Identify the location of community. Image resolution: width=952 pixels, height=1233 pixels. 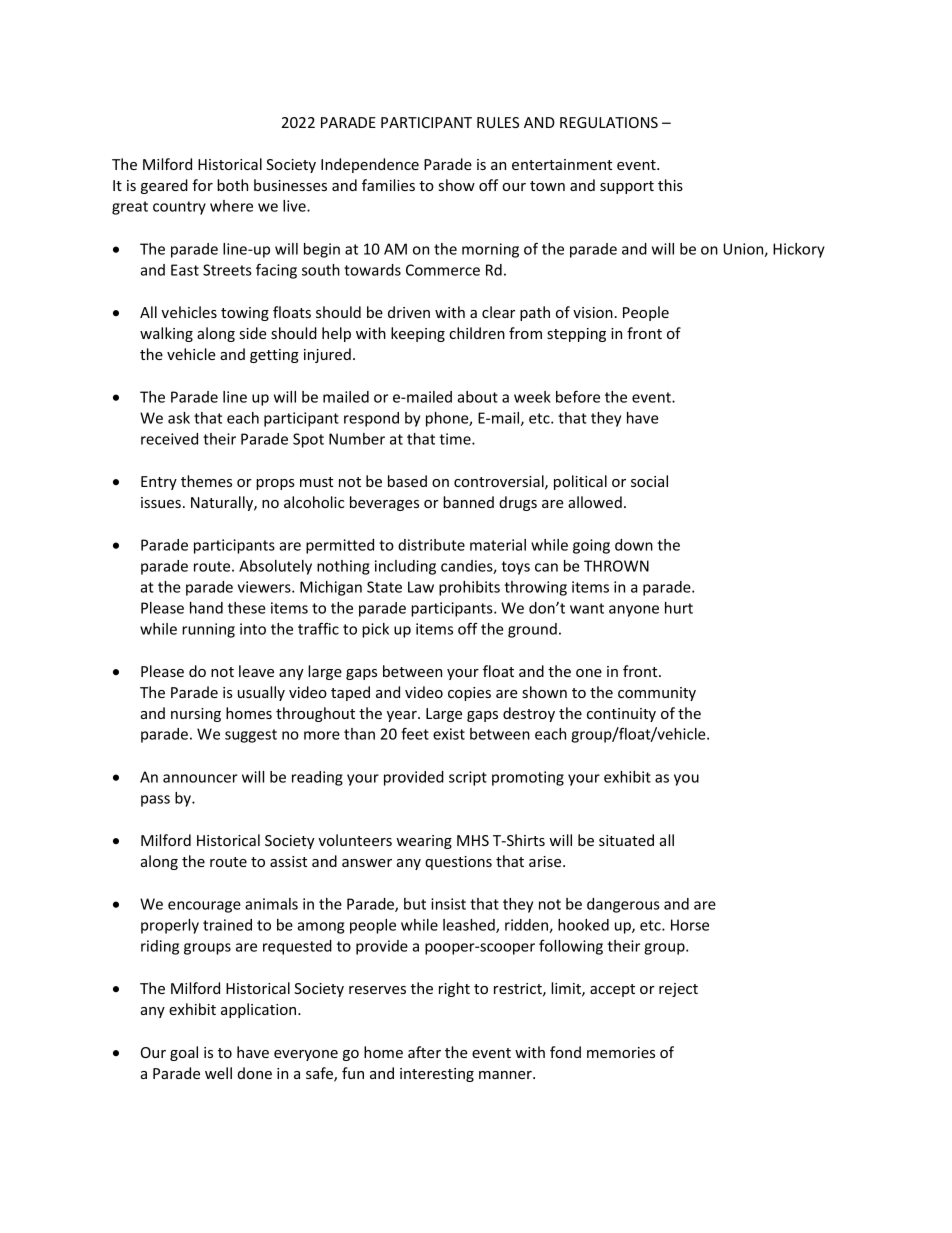
(657, 694).
